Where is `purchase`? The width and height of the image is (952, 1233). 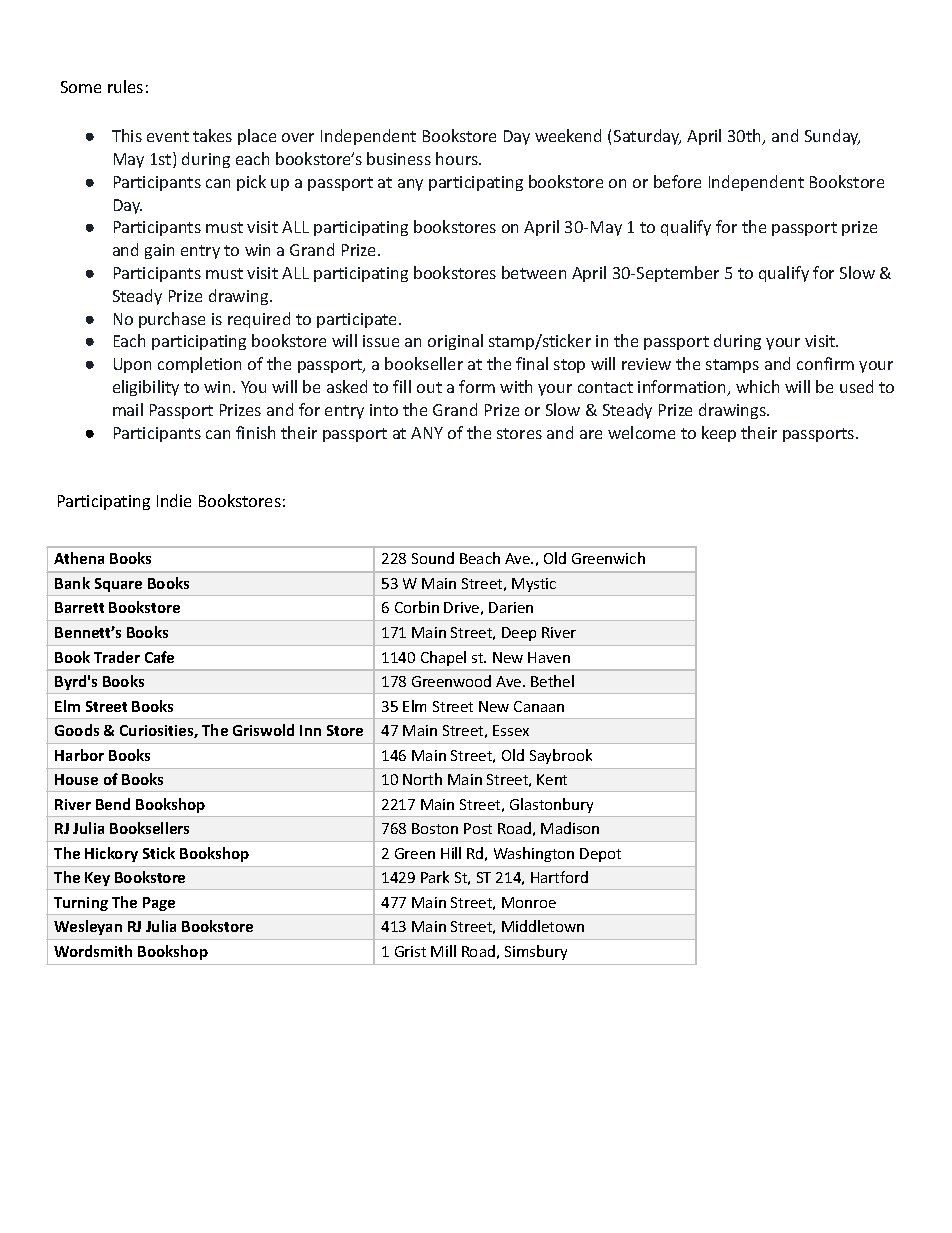 purchase is located at coordinates (172, 320).
